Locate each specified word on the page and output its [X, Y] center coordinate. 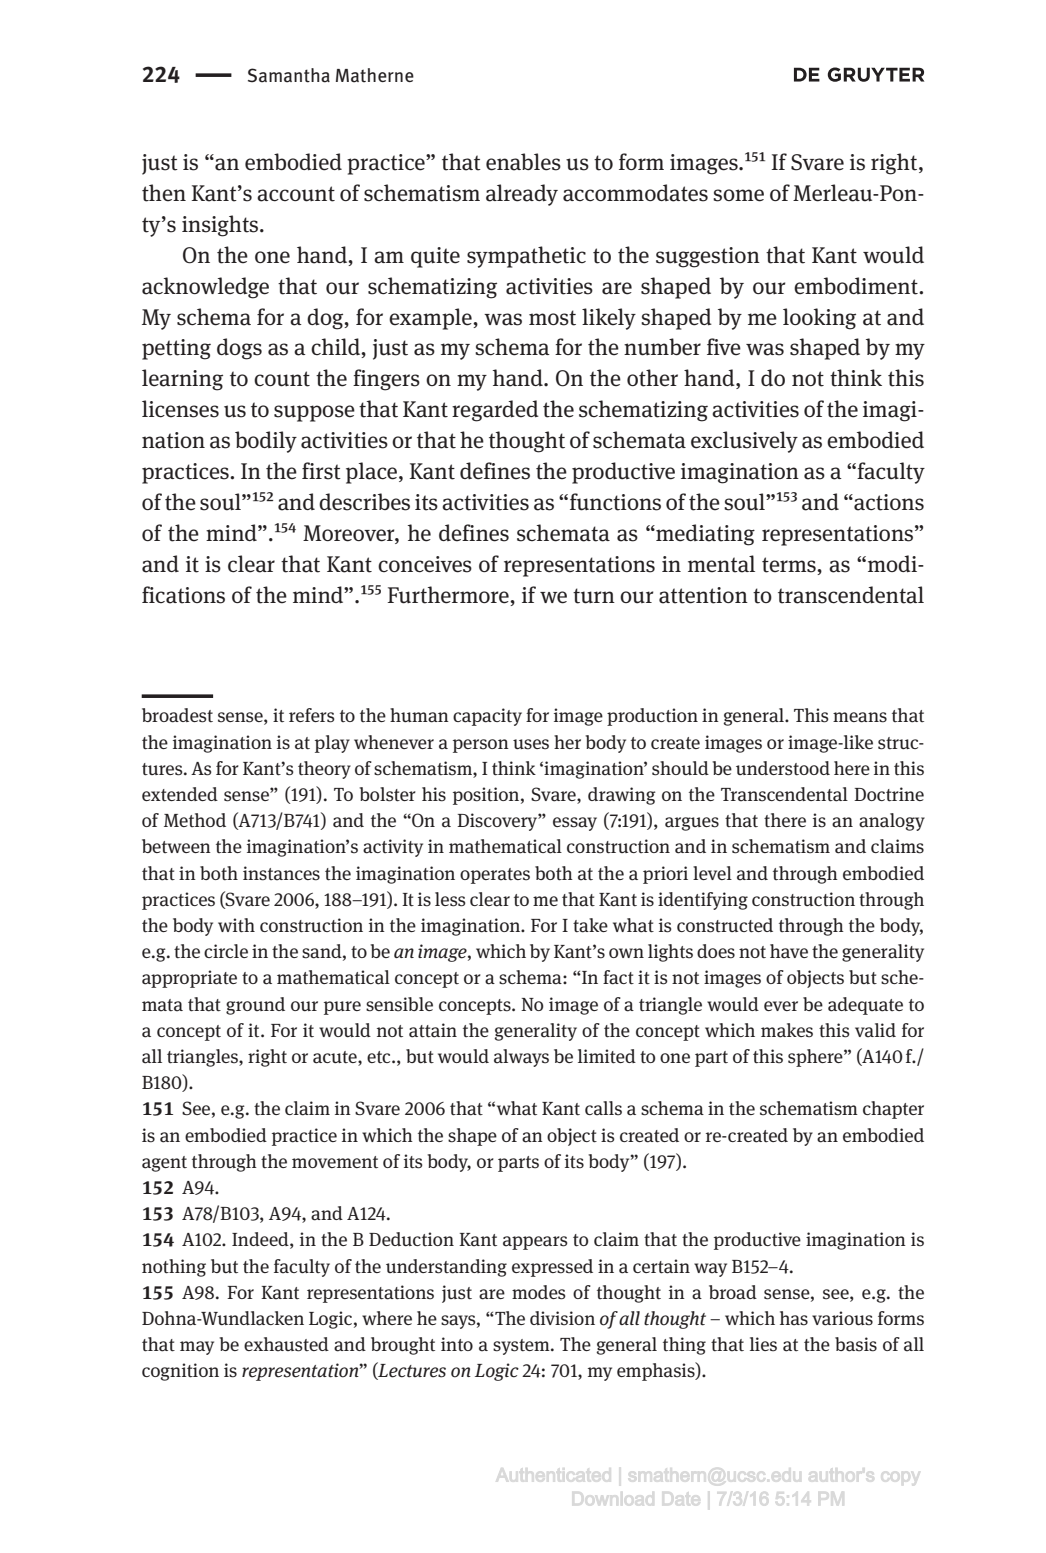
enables [523, 162]
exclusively [744, 442]
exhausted [286, 1344]
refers [312, 715]
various [842, 1318]
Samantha [289, 75]
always [521, 1058]
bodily [266, 442]
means [860, 717]
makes [787, 1030]
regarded [495, 411]
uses [531, 744]
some [738, 195]
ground [255, 1006]
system [522, 1347]
